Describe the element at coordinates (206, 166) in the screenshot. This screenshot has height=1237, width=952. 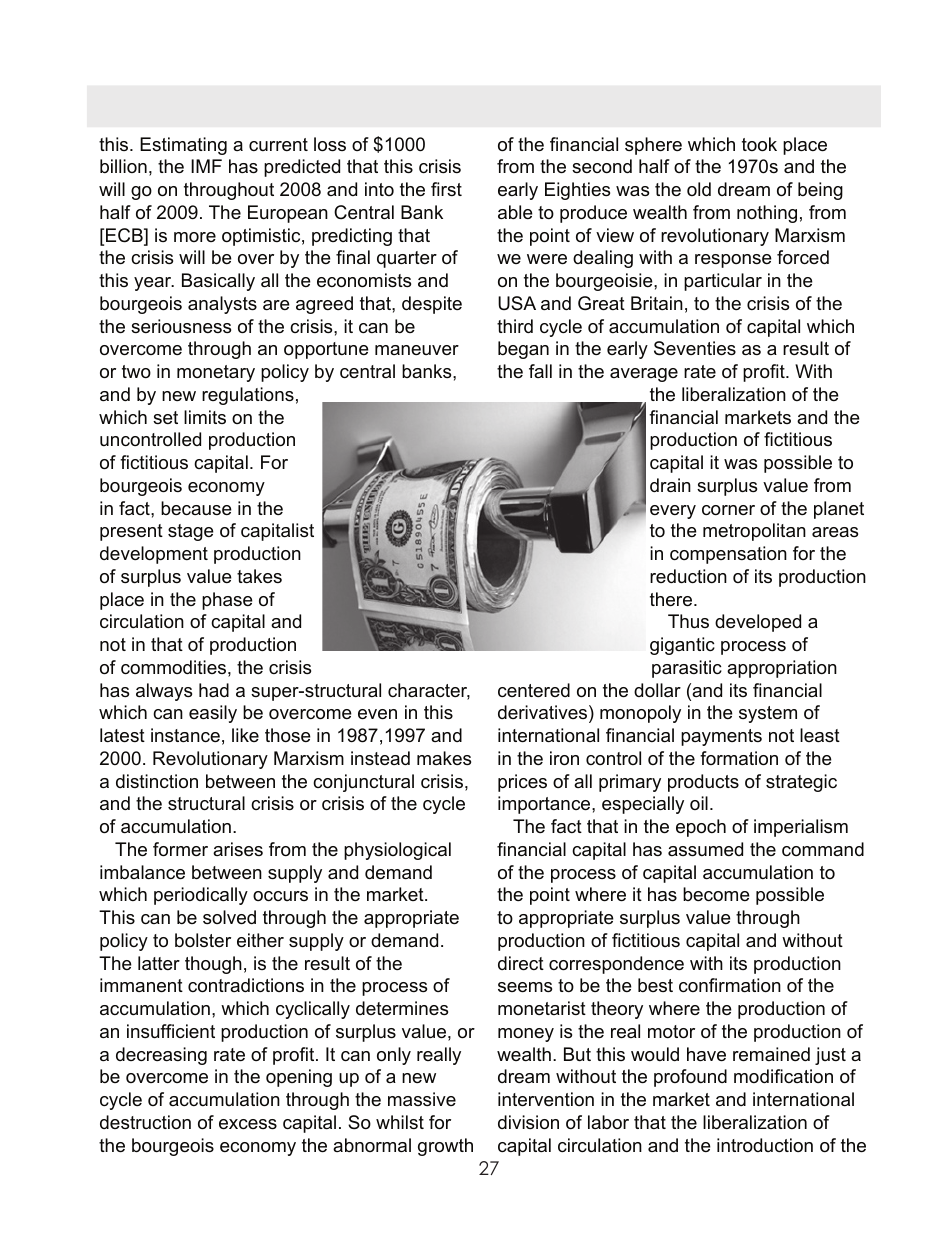
I see `IMF` at that location.
